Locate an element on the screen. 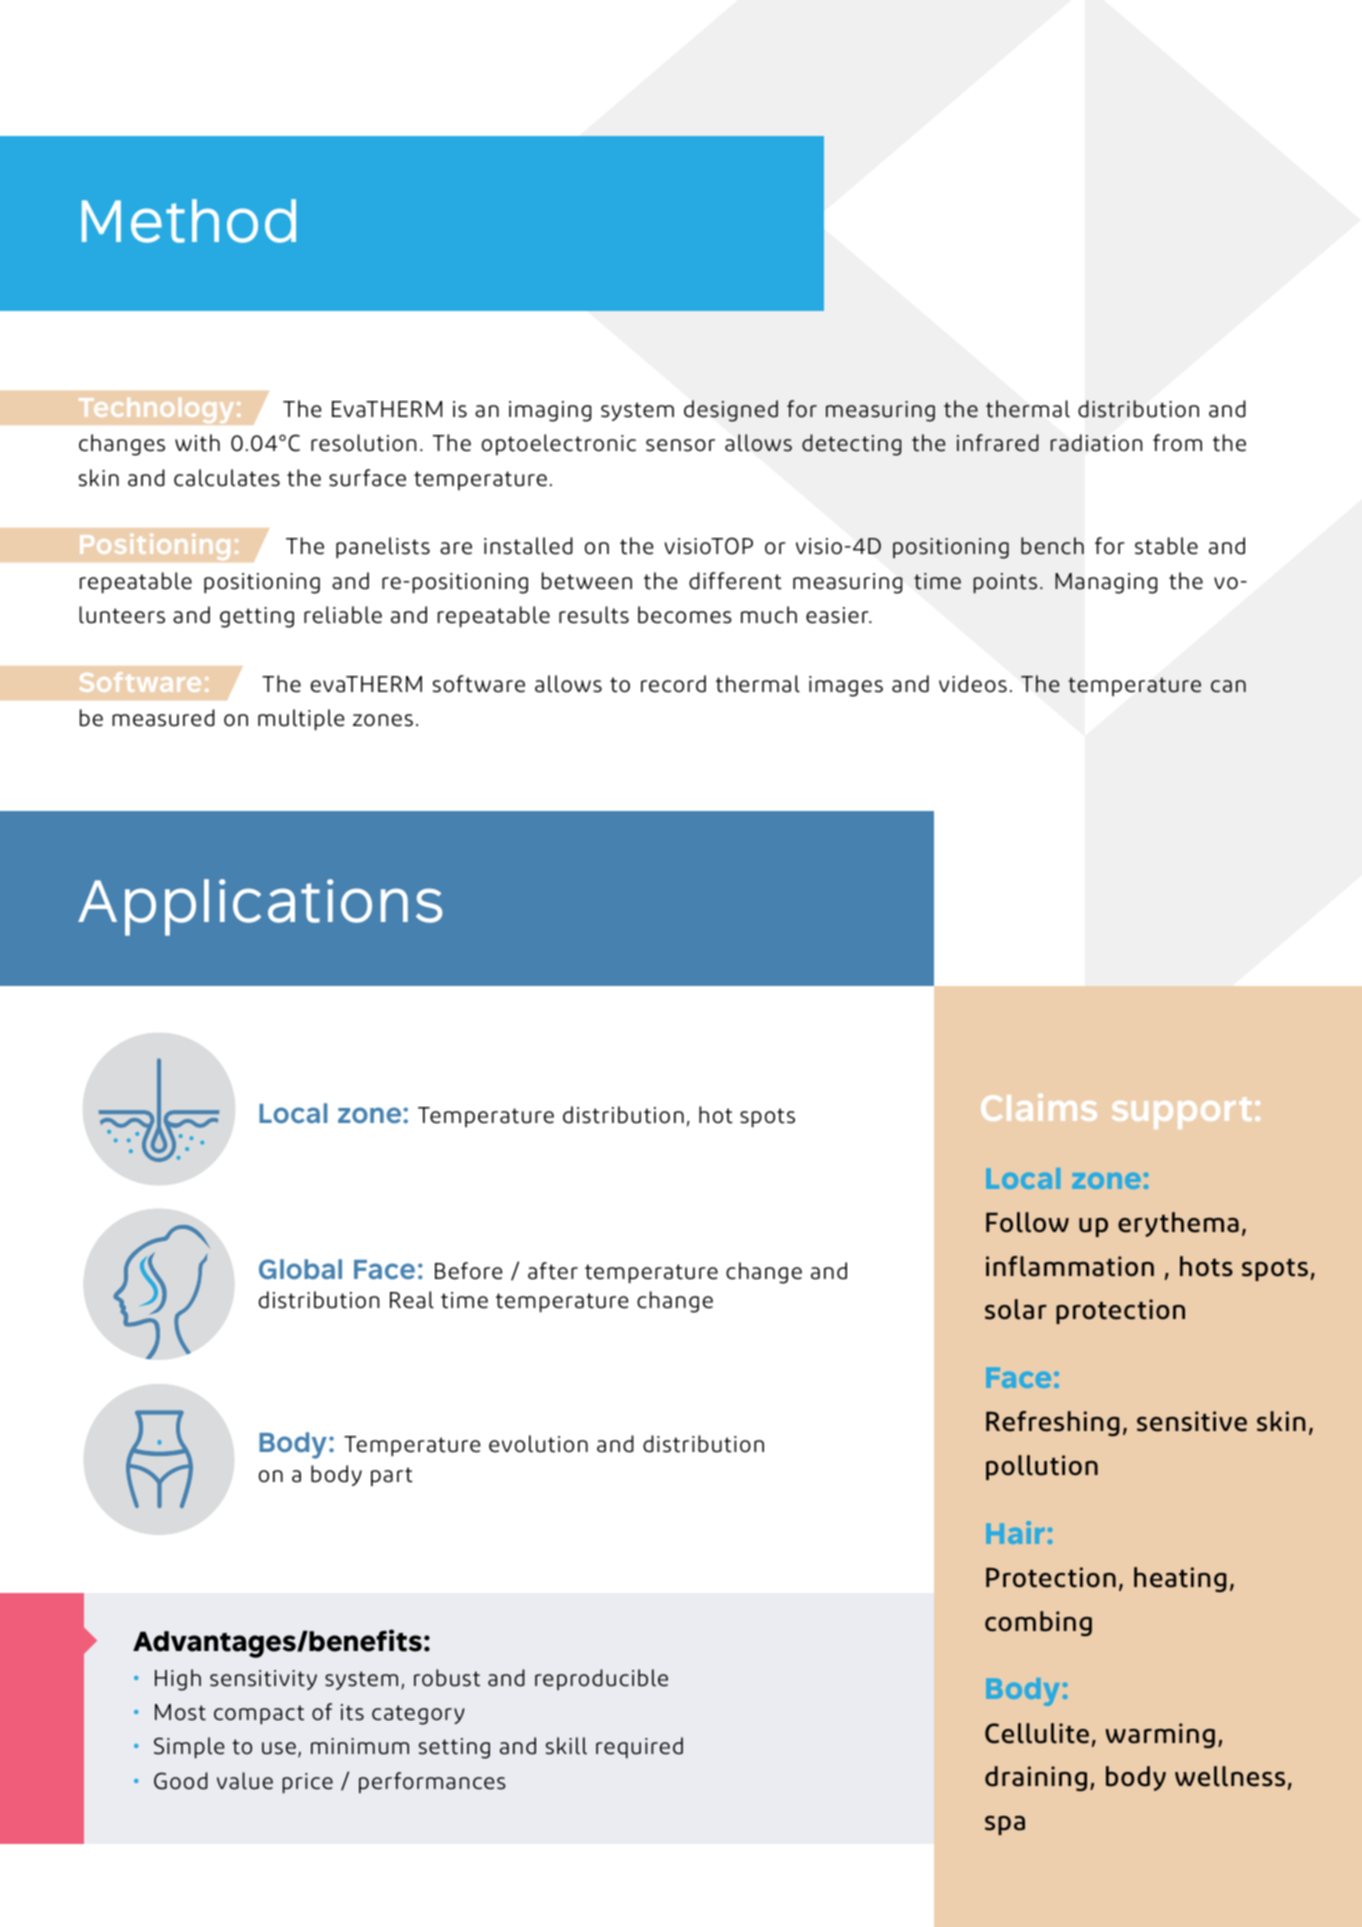 The height and width of the screenshot is (1927, 1362). Global is located at coordinates (300, 1269).
